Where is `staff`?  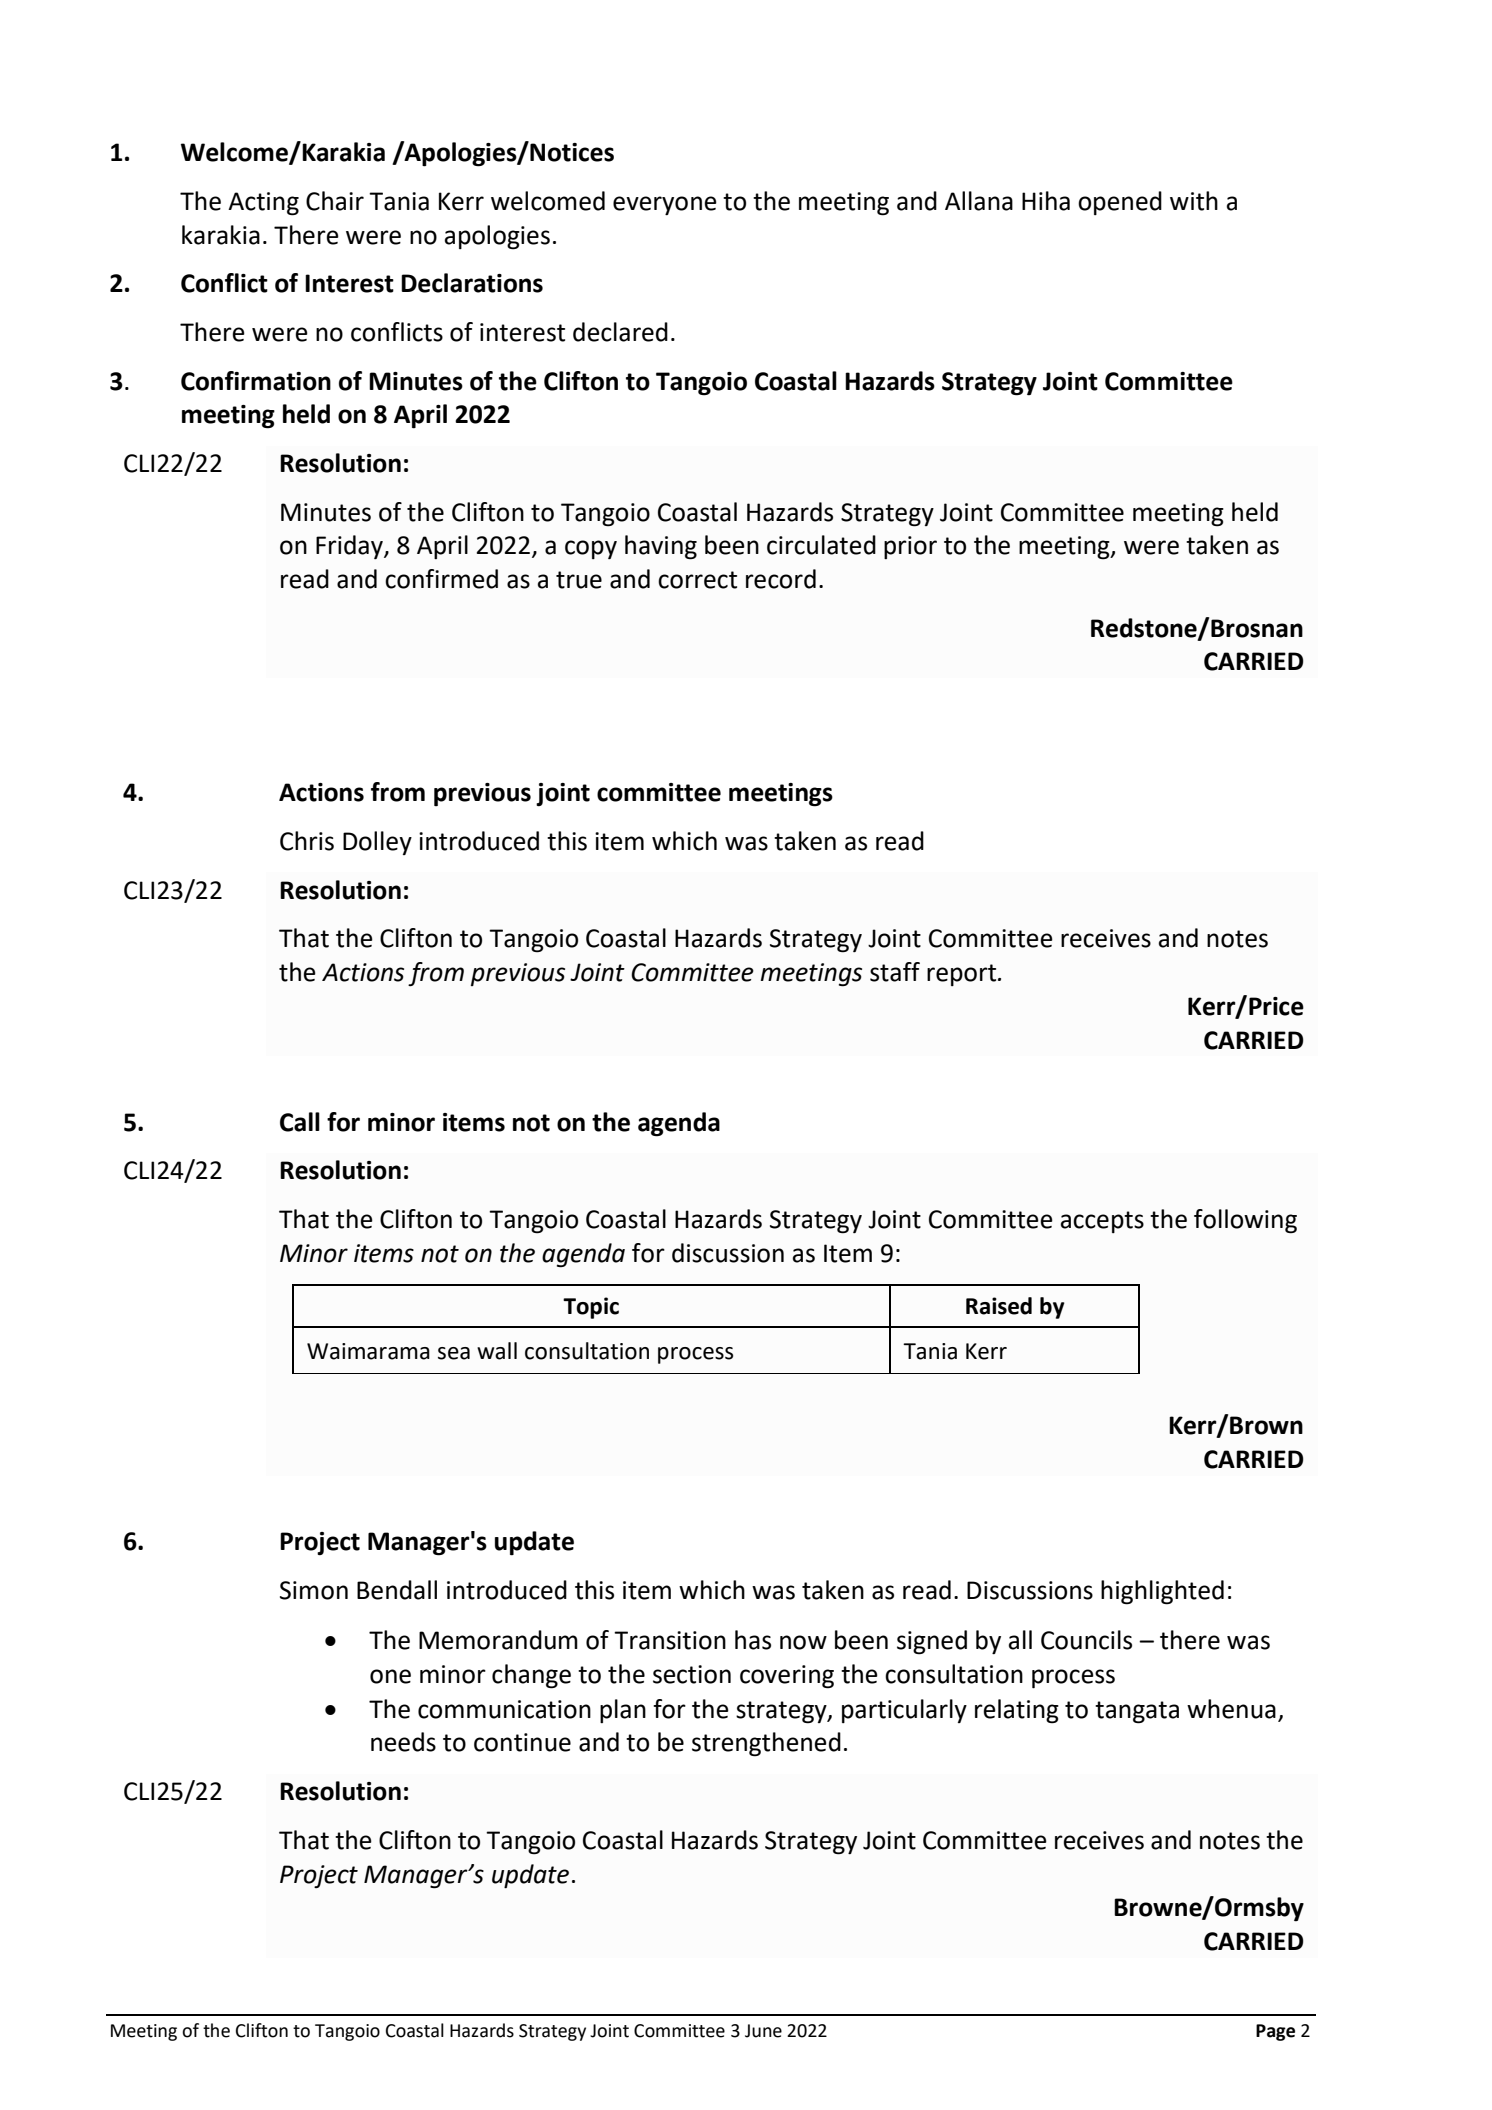
staff is located at coordinates (895, 972).
